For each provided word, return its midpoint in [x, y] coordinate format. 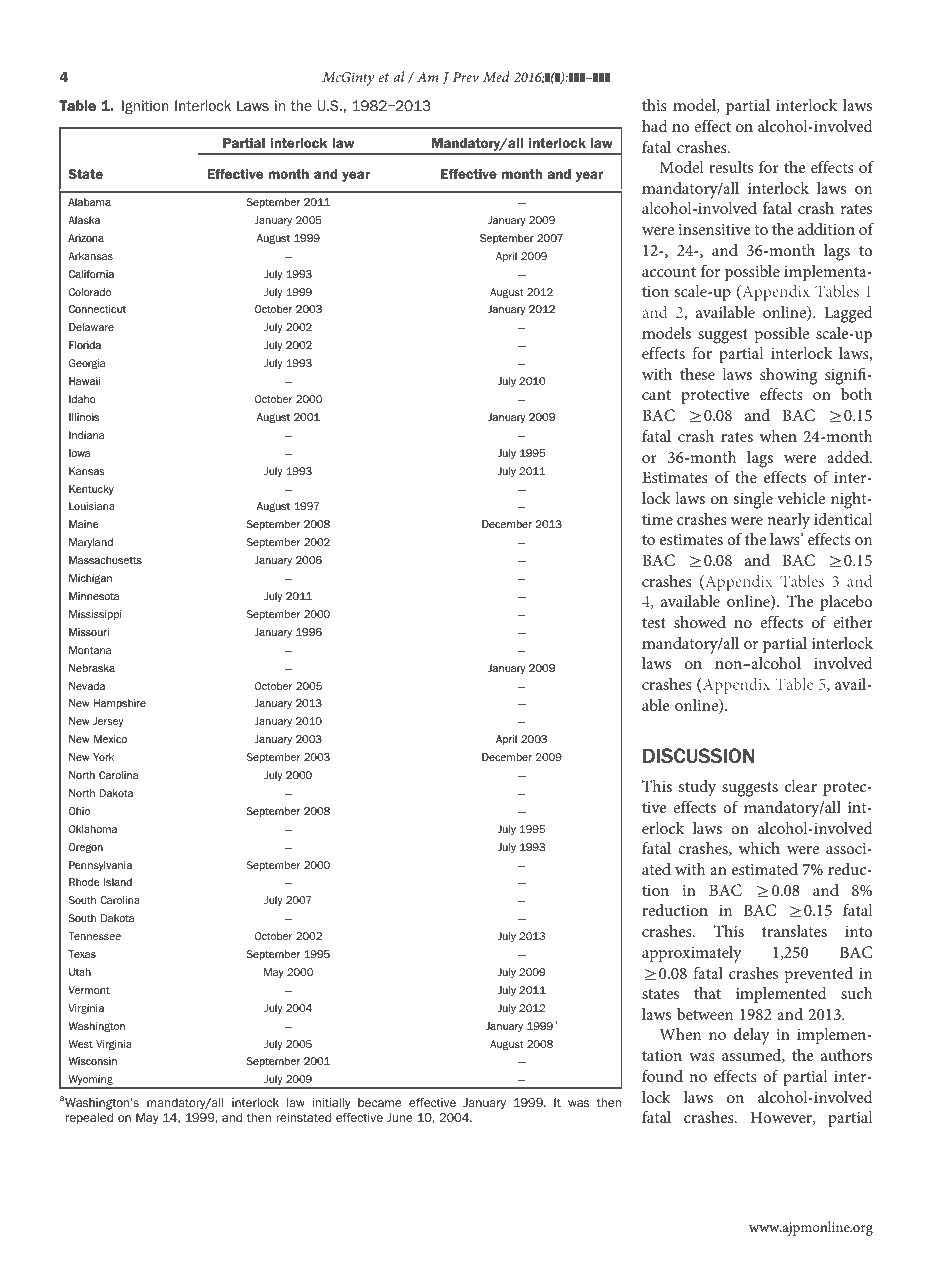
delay [752, 1036]
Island [118, 882]
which [759, 847]
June [400, 1117]
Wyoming [90, 1082]
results [731, 167]
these [697, 373]
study [697, 788]
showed [700, 621]
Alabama [89, 202]
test [654, 623]
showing [788, 376]
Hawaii [84, 381]
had [655, 125]
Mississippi [95, 615]
